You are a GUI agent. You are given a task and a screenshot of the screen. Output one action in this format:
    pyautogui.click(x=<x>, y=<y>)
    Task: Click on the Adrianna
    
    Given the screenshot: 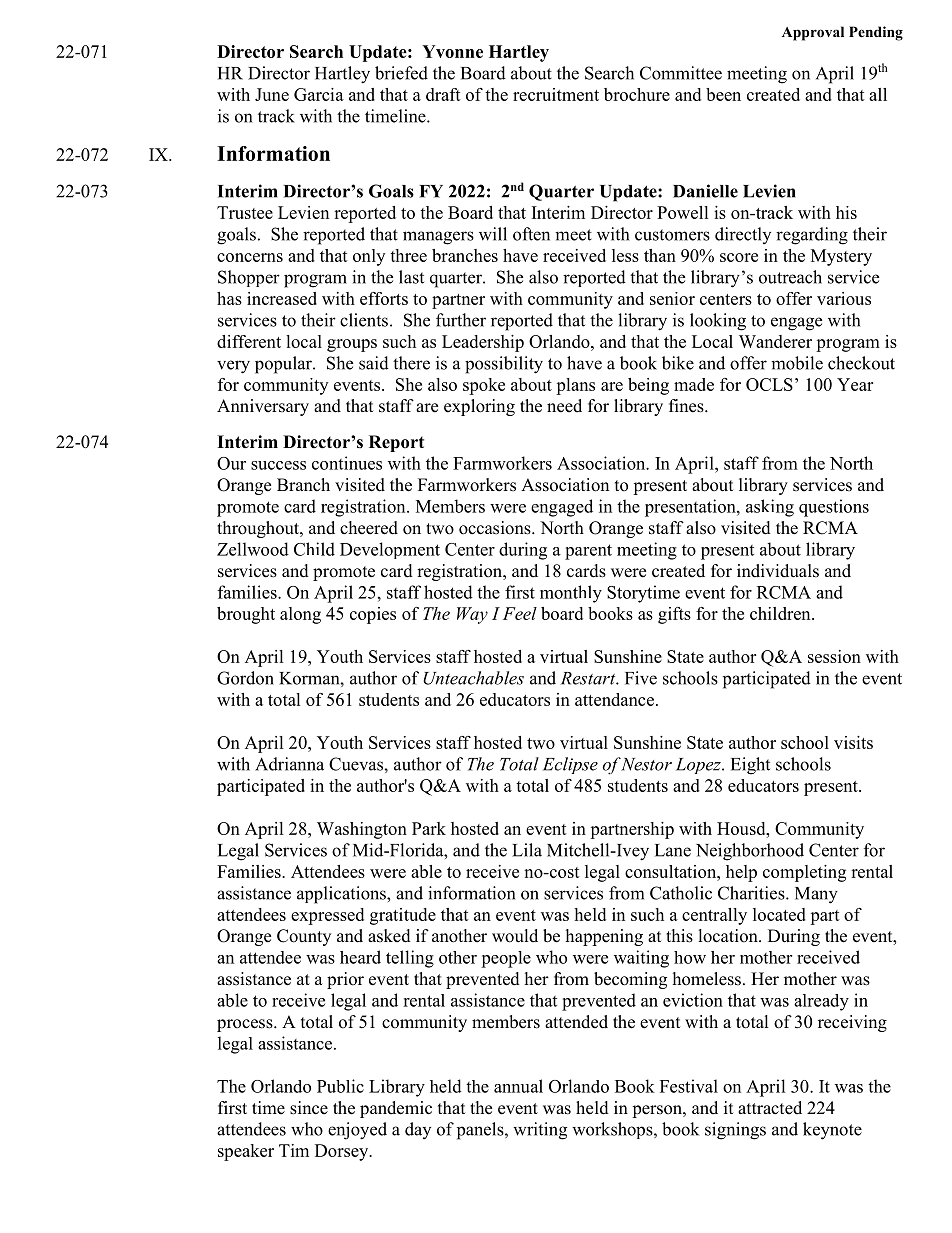 What is the action you would take?
    pyautogui.click(x=289, y=764)
